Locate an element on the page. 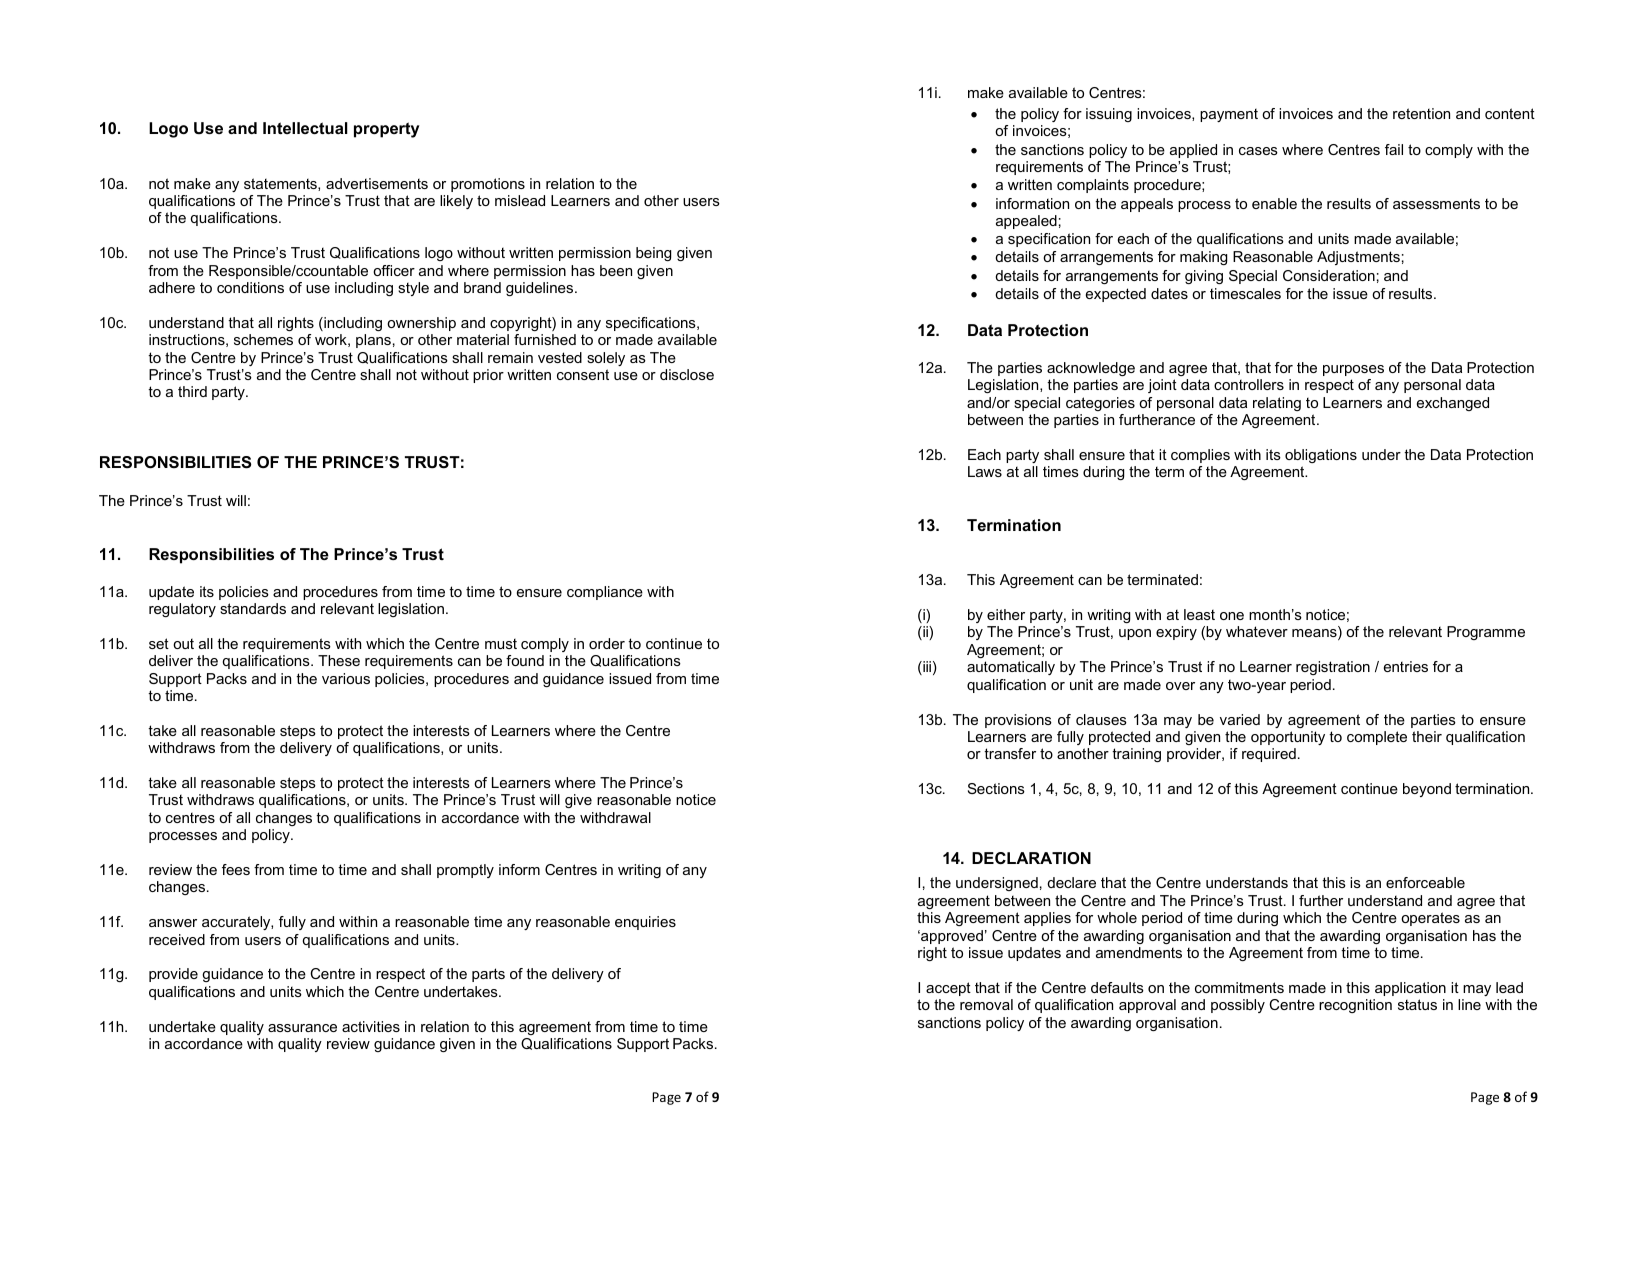 The height and width of the document is (1265, 1637). standards is located at coordinates (253, 608).
